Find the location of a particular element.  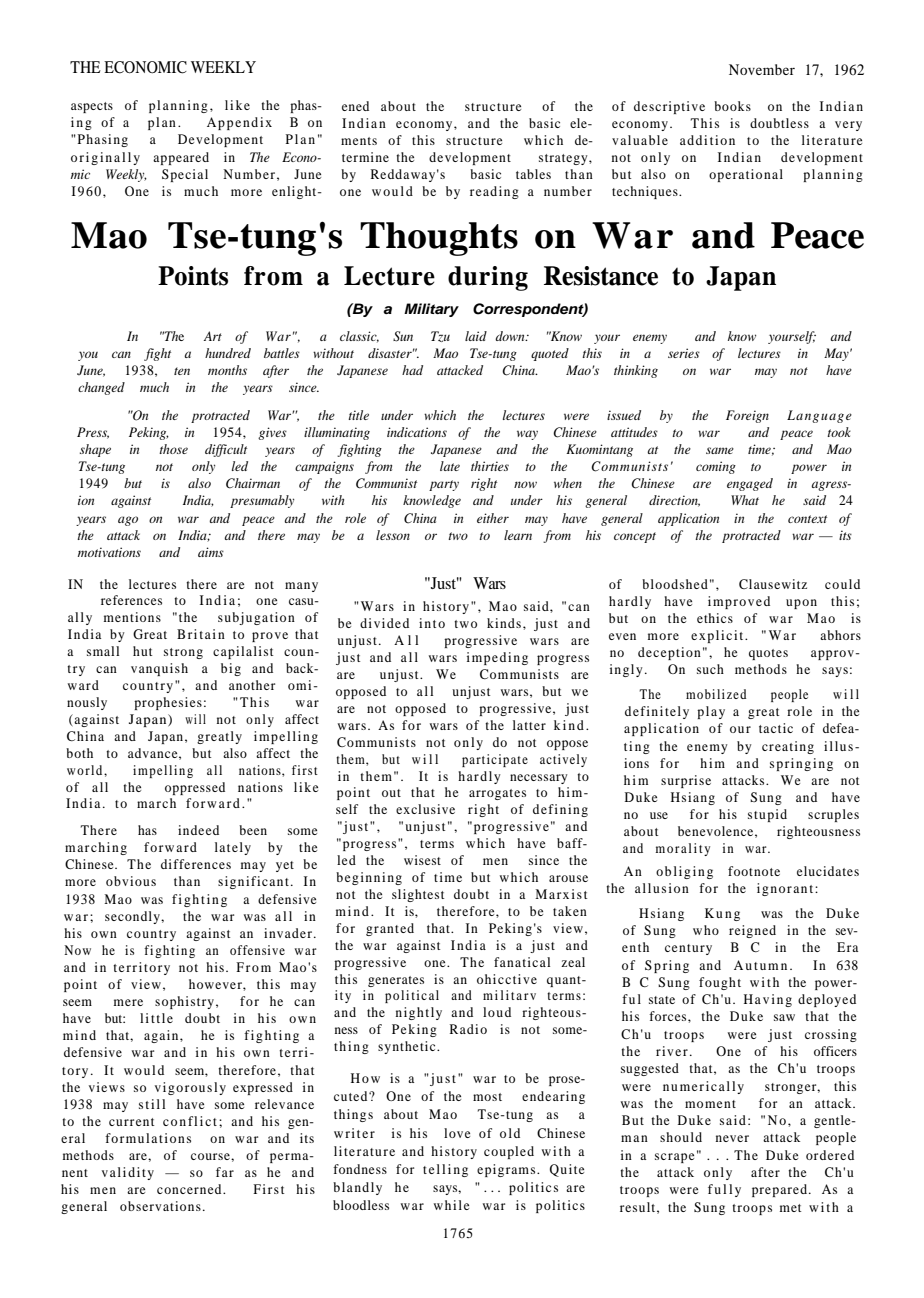

ten is located at coordinates (182, 371).
